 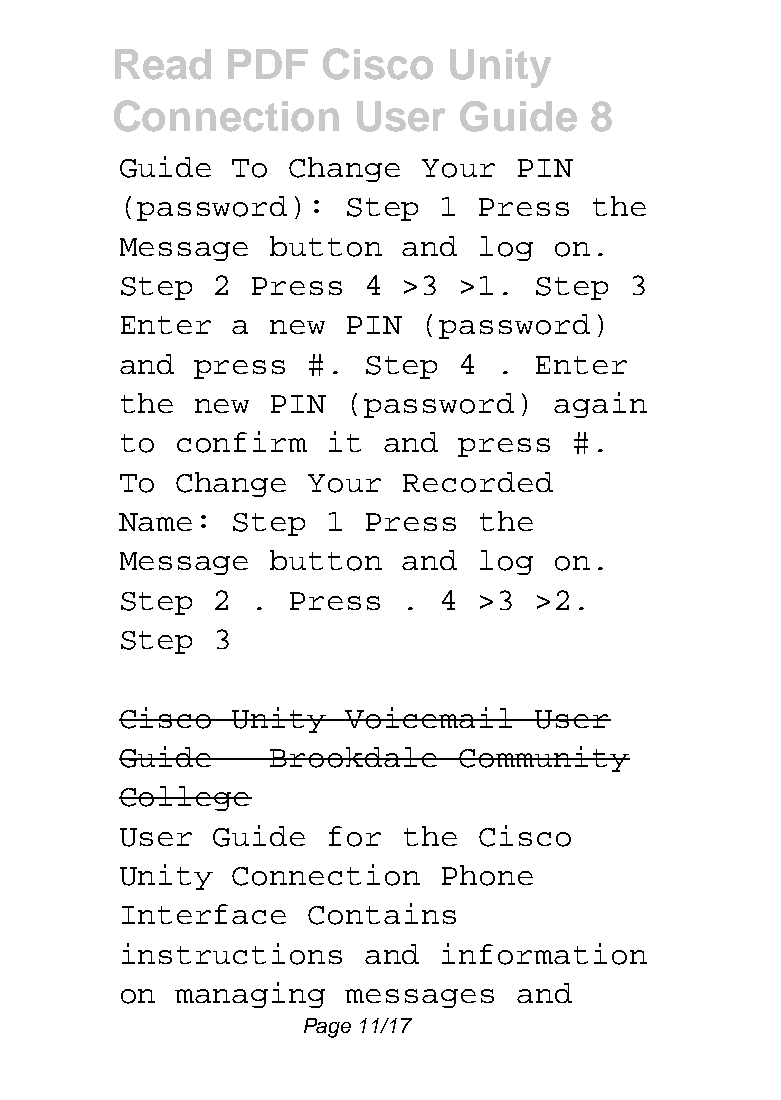 I want to click on Read, so click(x=163, y=64).
